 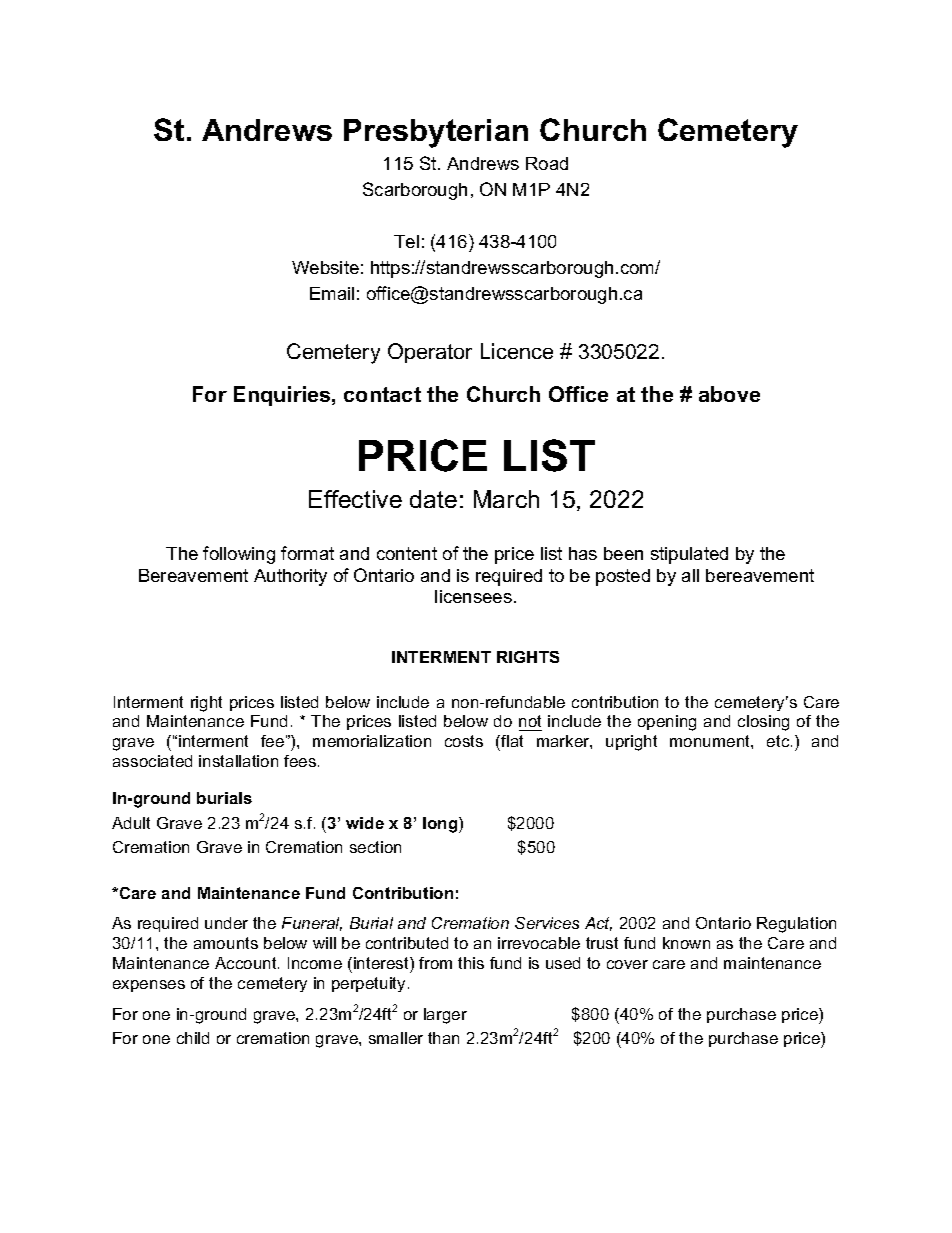 I want to click on child, so click(x=193, y=1038).
